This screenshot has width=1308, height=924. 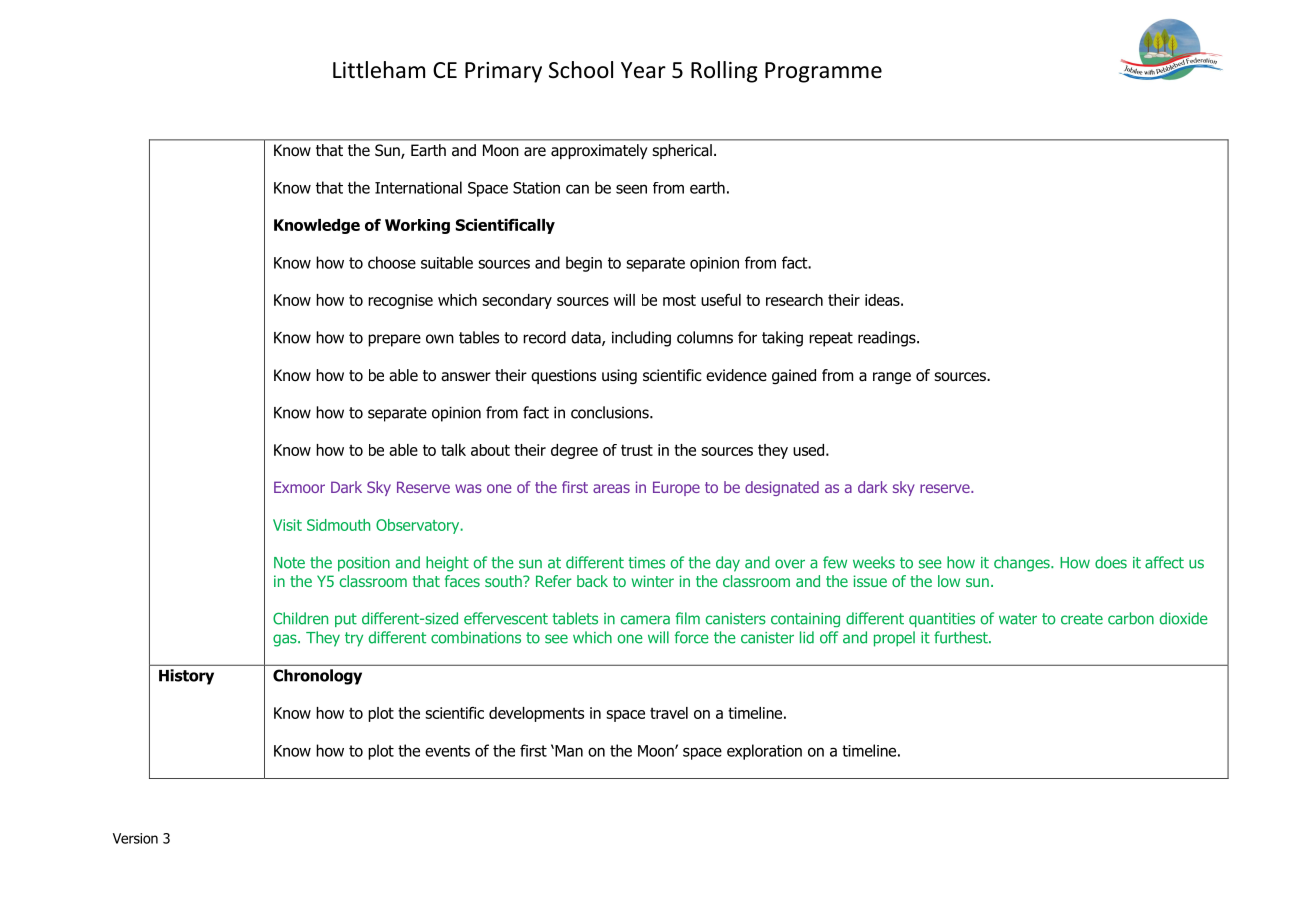 I want to click on talk, so click(x=453, y=450).
